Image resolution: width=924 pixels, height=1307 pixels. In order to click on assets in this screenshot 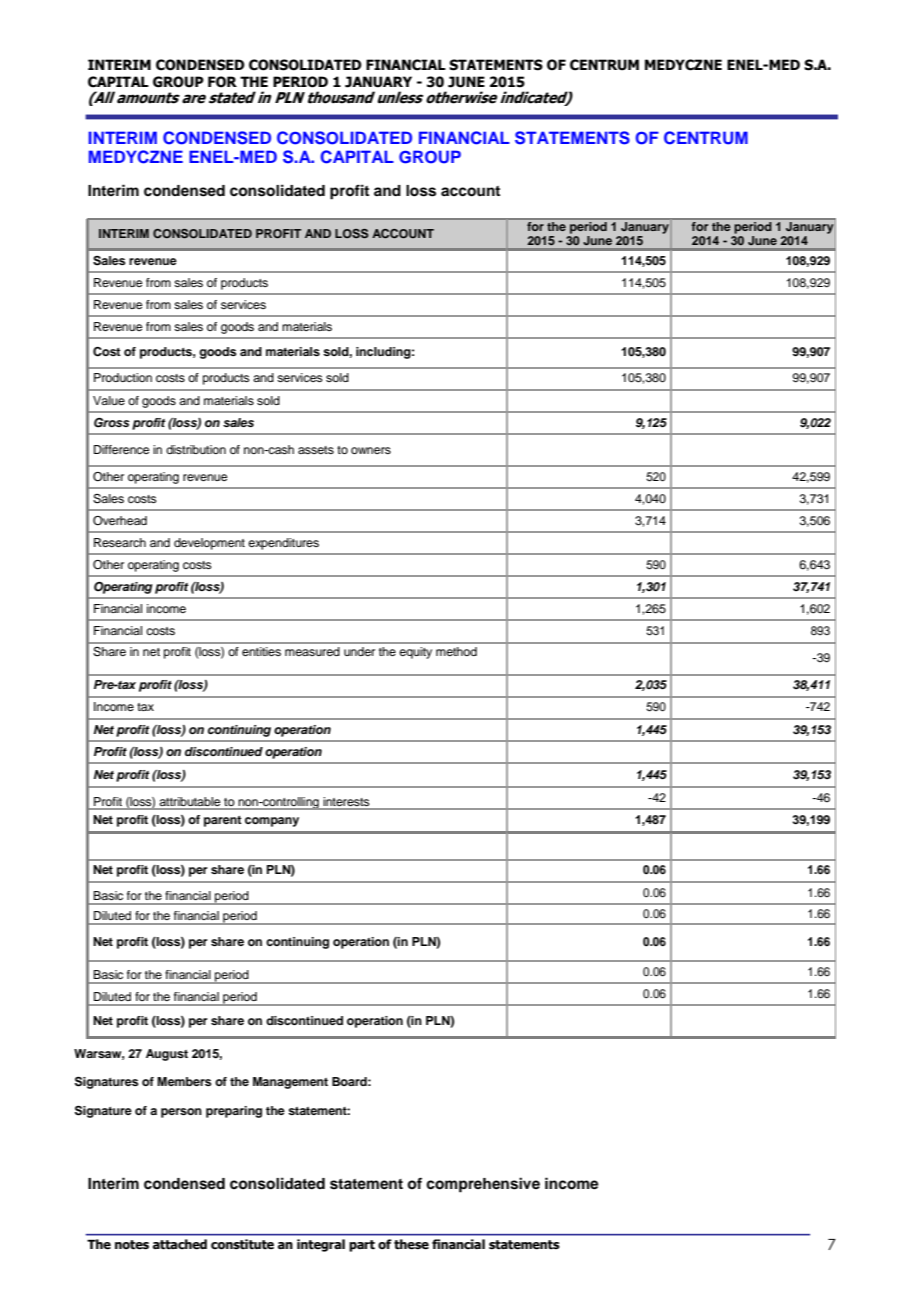, I will do `click(316, 450)`.
